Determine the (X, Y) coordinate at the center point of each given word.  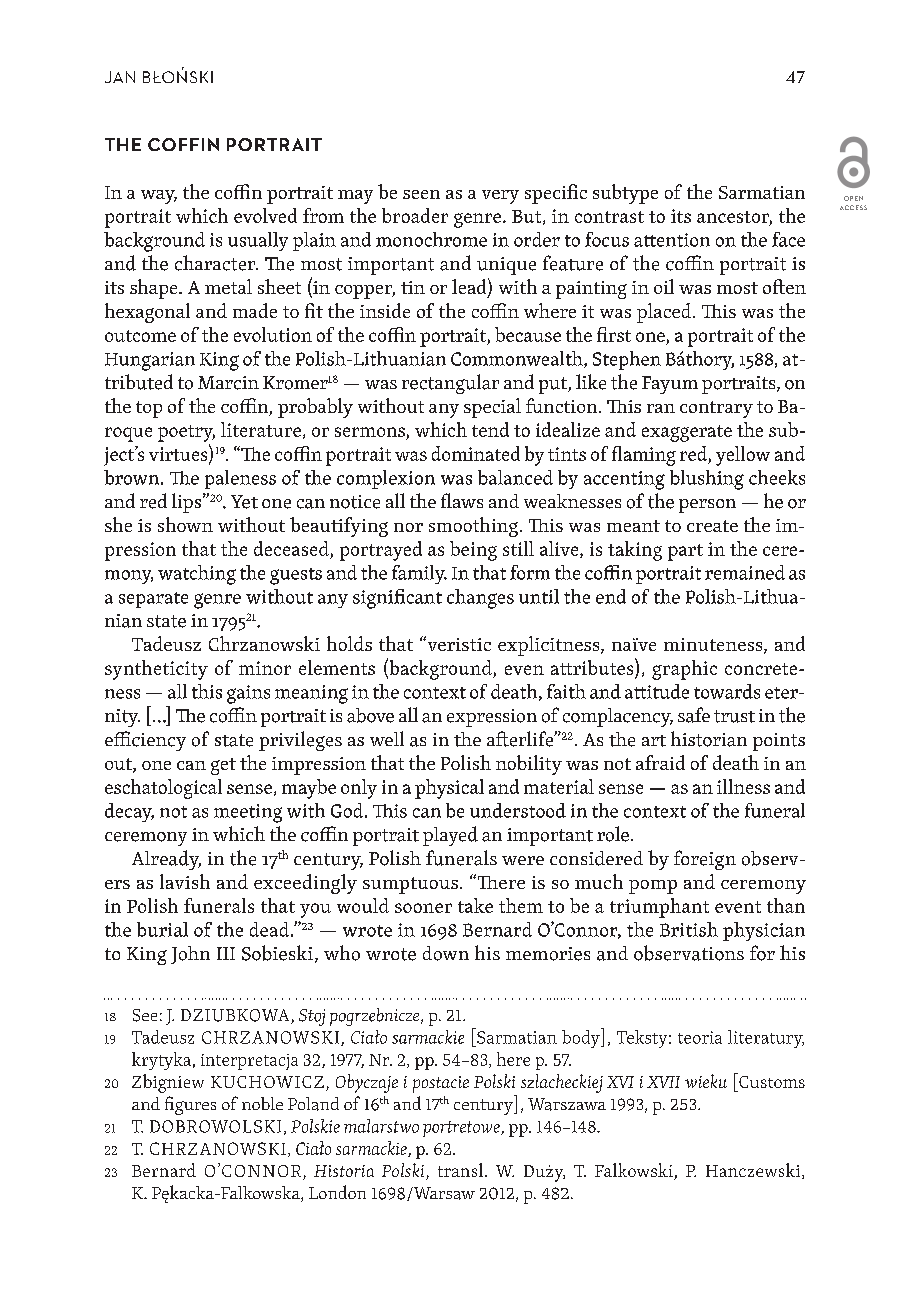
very (500, 197)
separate (153, 600)
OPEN (853, 198)
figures (190, 1105)
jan (120, 77)
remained (745, 572)
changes (480, 599)
